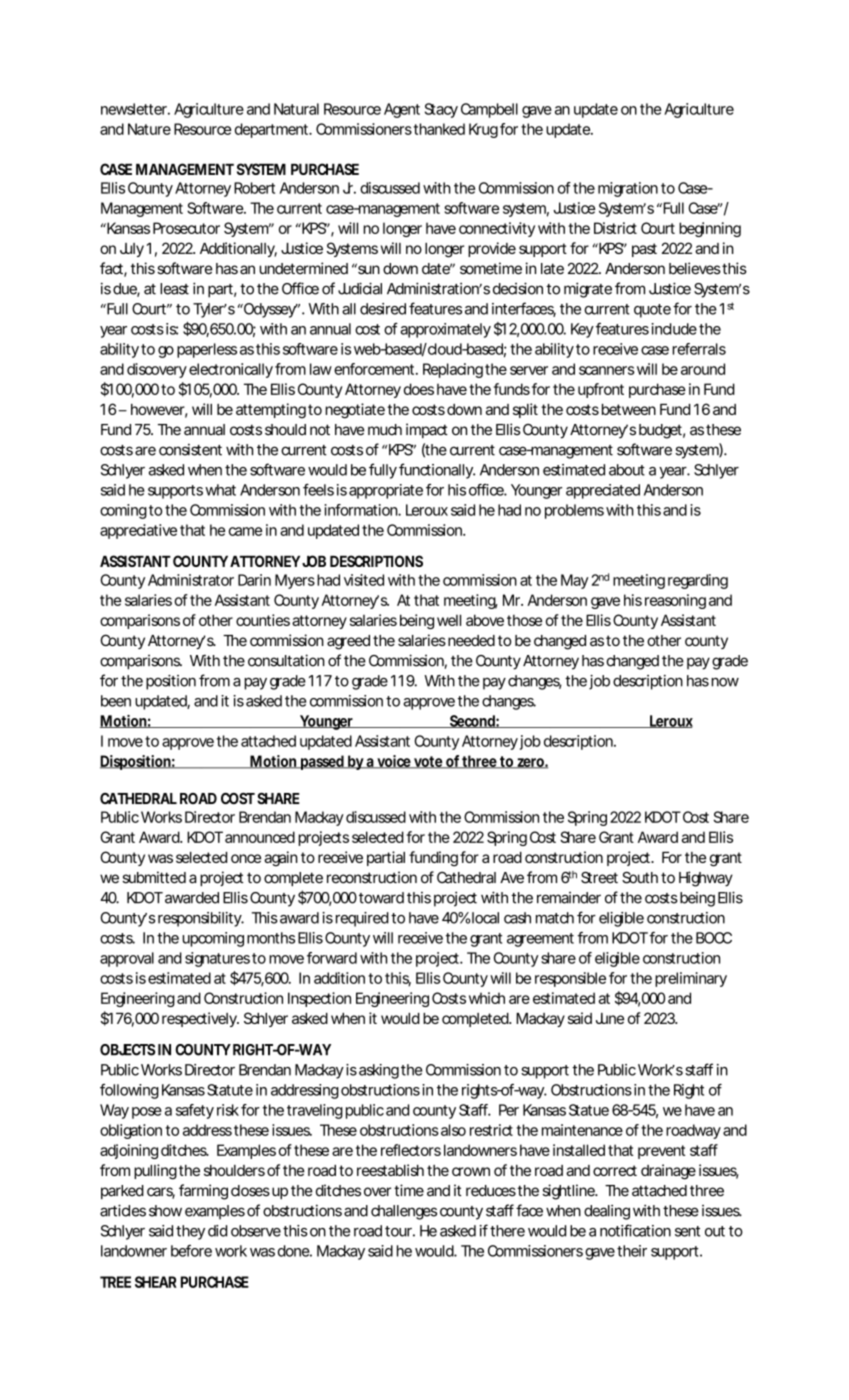 The image size is (849, 1400). I want to click on toward, so click(381, 898).
